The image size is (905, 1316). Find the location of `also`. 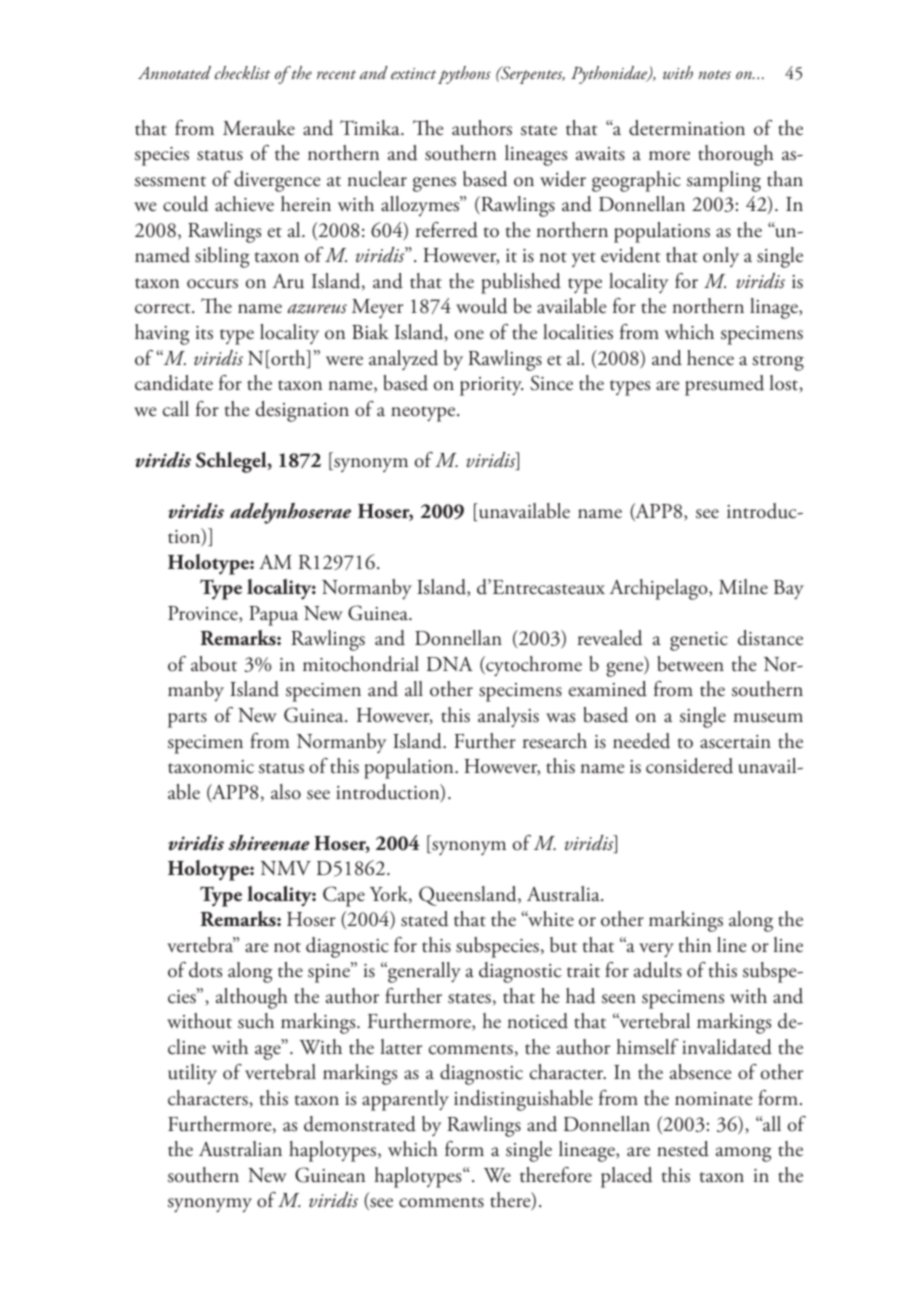

also is located at coordinates (286, 792).
